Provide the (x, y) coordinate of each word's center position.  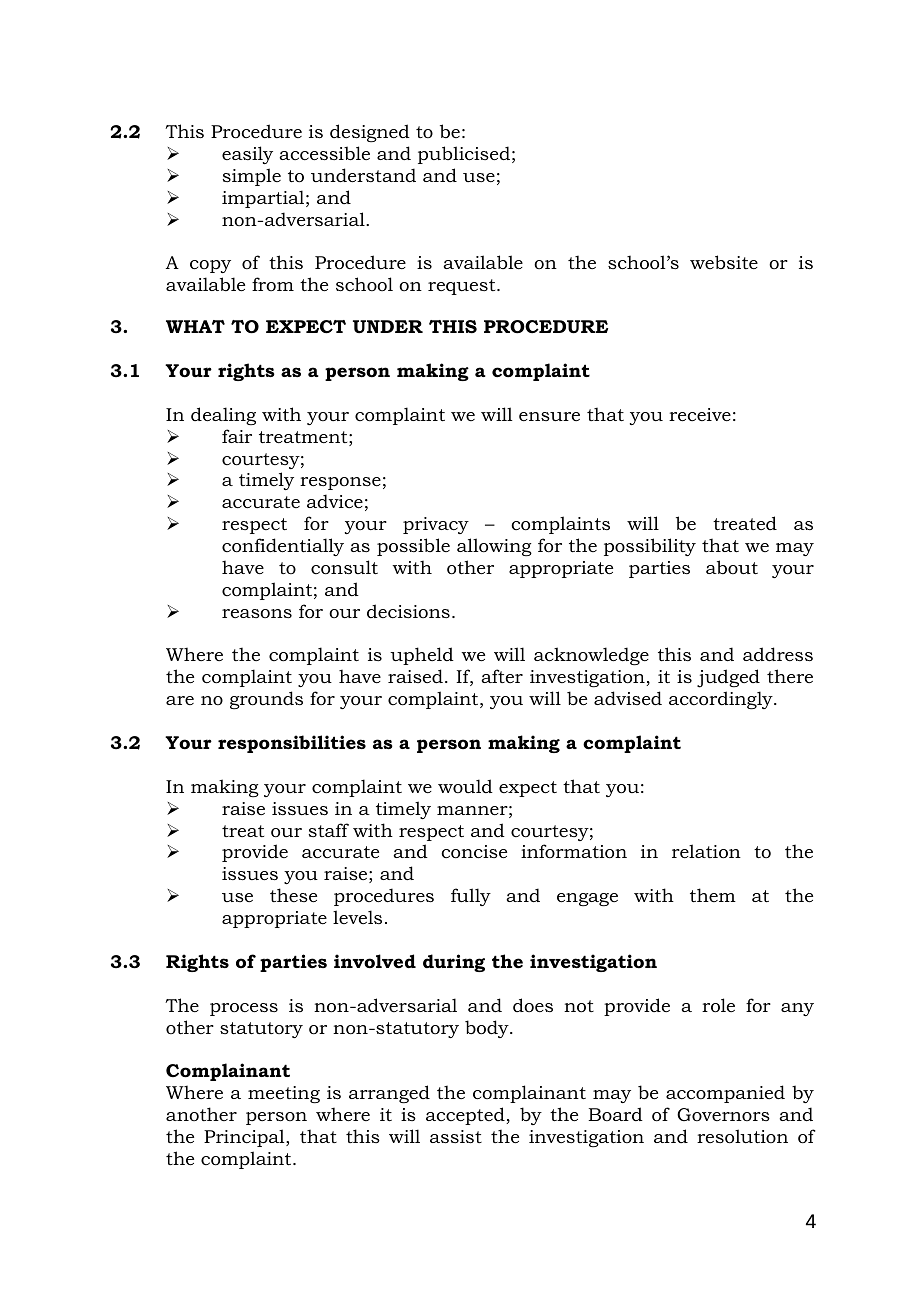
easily (247, 155)
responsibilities (292, 744)
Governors (723, 1114)
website (724, 262)
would (465, 786)
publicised (464, 155)
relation (706, 851)
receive (700, 414)
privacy (436, 525)
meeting (284, 1094)
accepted (466, 1116)
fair (237, 436)
